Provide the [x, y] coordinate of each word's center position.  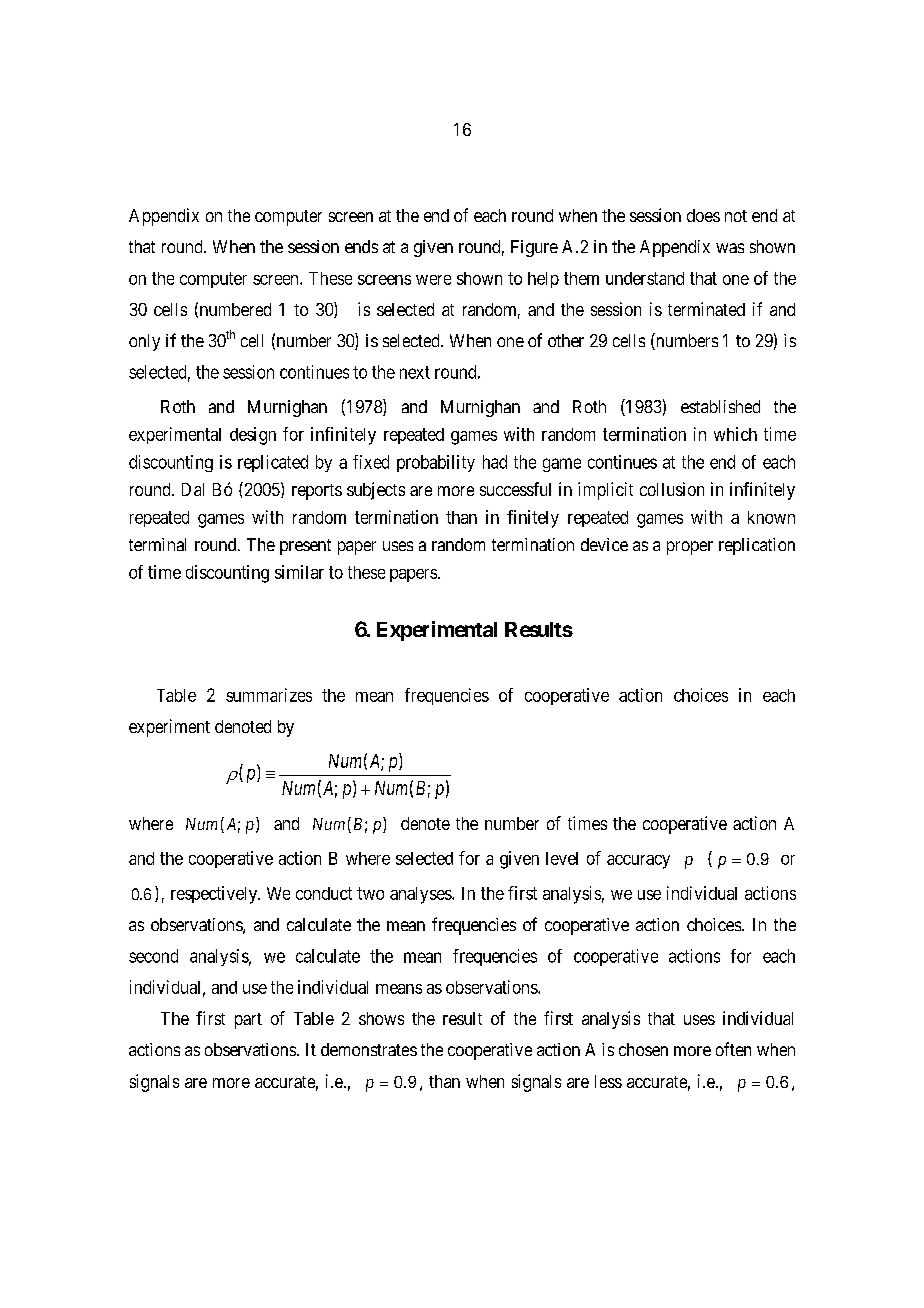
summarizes [269, 695]
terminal [157, 544]
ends [361, 246]
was [730, 248]
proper [690, 548]
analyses [421, 895]
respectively [215, 895]
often [733, 1049]
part [248, 1021]
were [433, 280]
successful [515, 489]
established [720, 406]
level [562, 858]
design [253, 436]
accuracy [638, 862]
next [415, 372]
